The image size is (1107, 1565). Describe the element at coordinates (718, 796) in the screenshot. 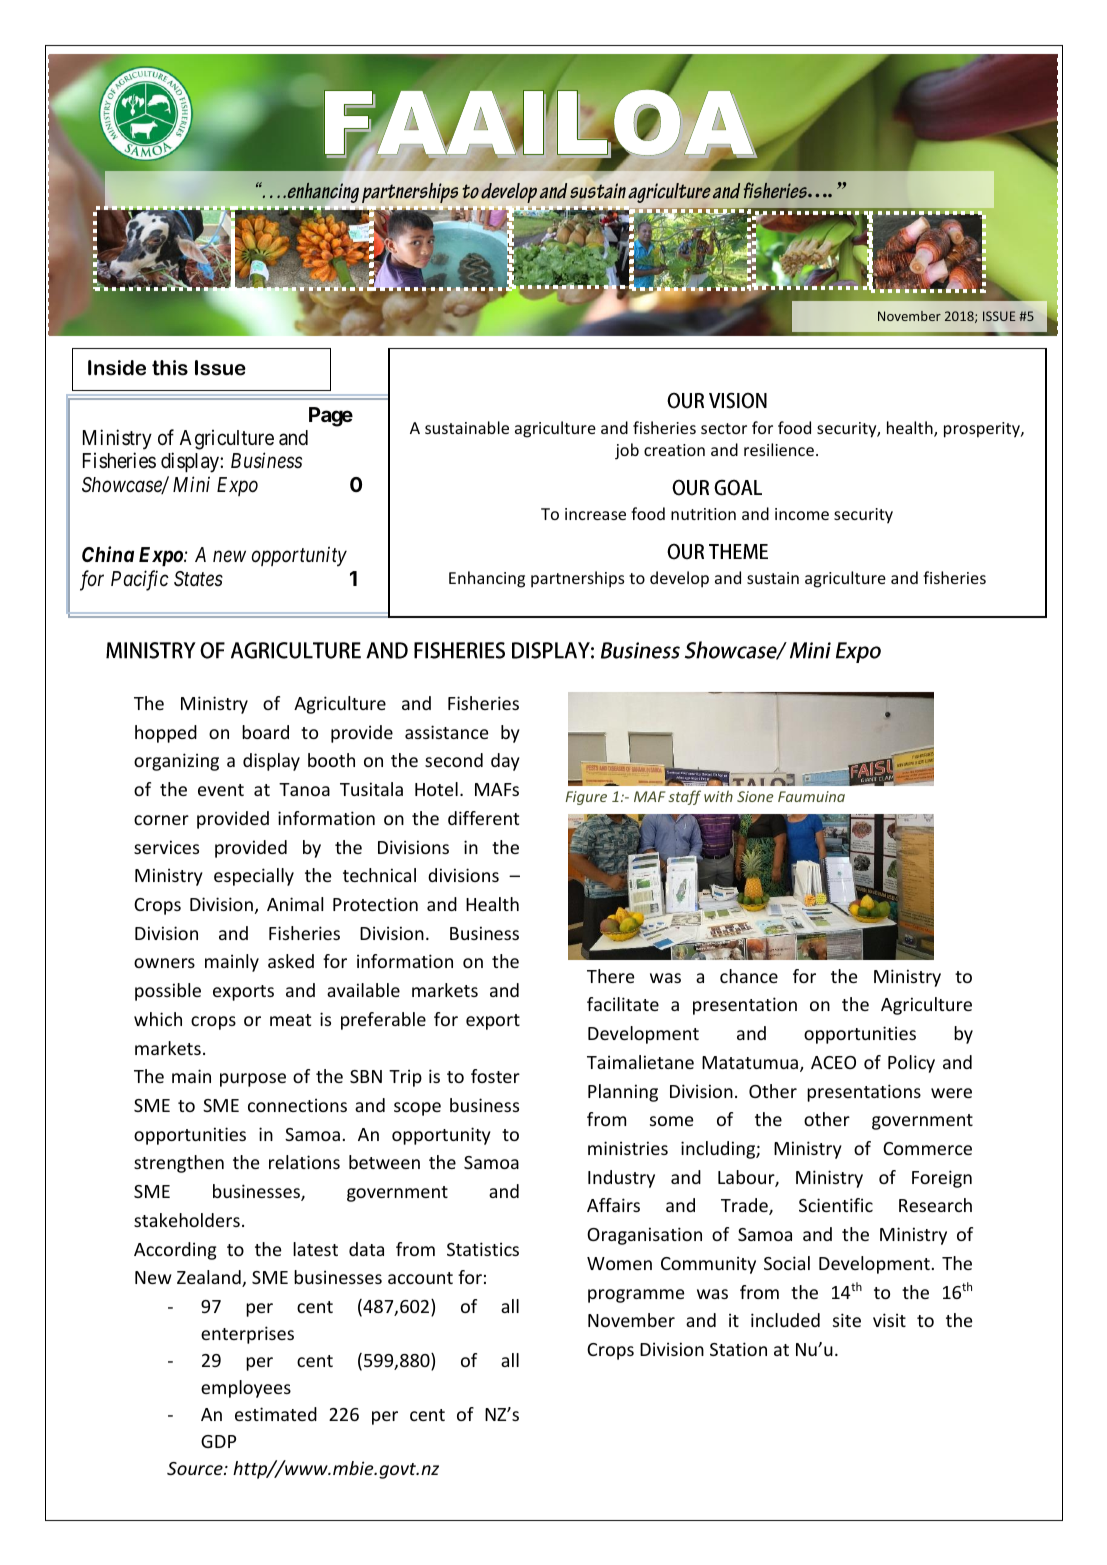

I see `with` at that location.
